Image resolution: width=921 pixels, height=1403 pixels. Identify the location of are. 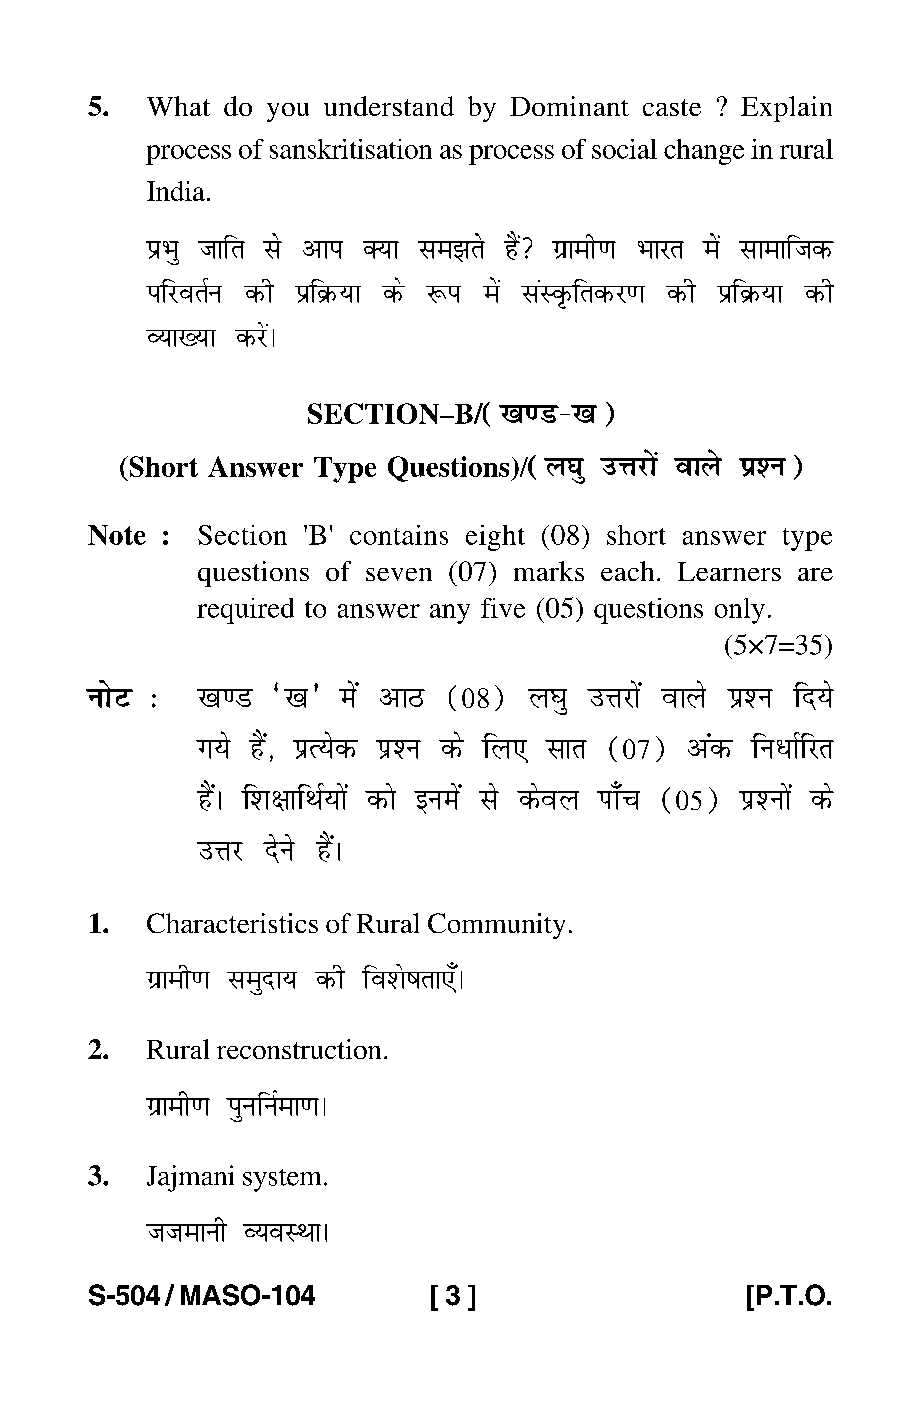
(815, 574).
